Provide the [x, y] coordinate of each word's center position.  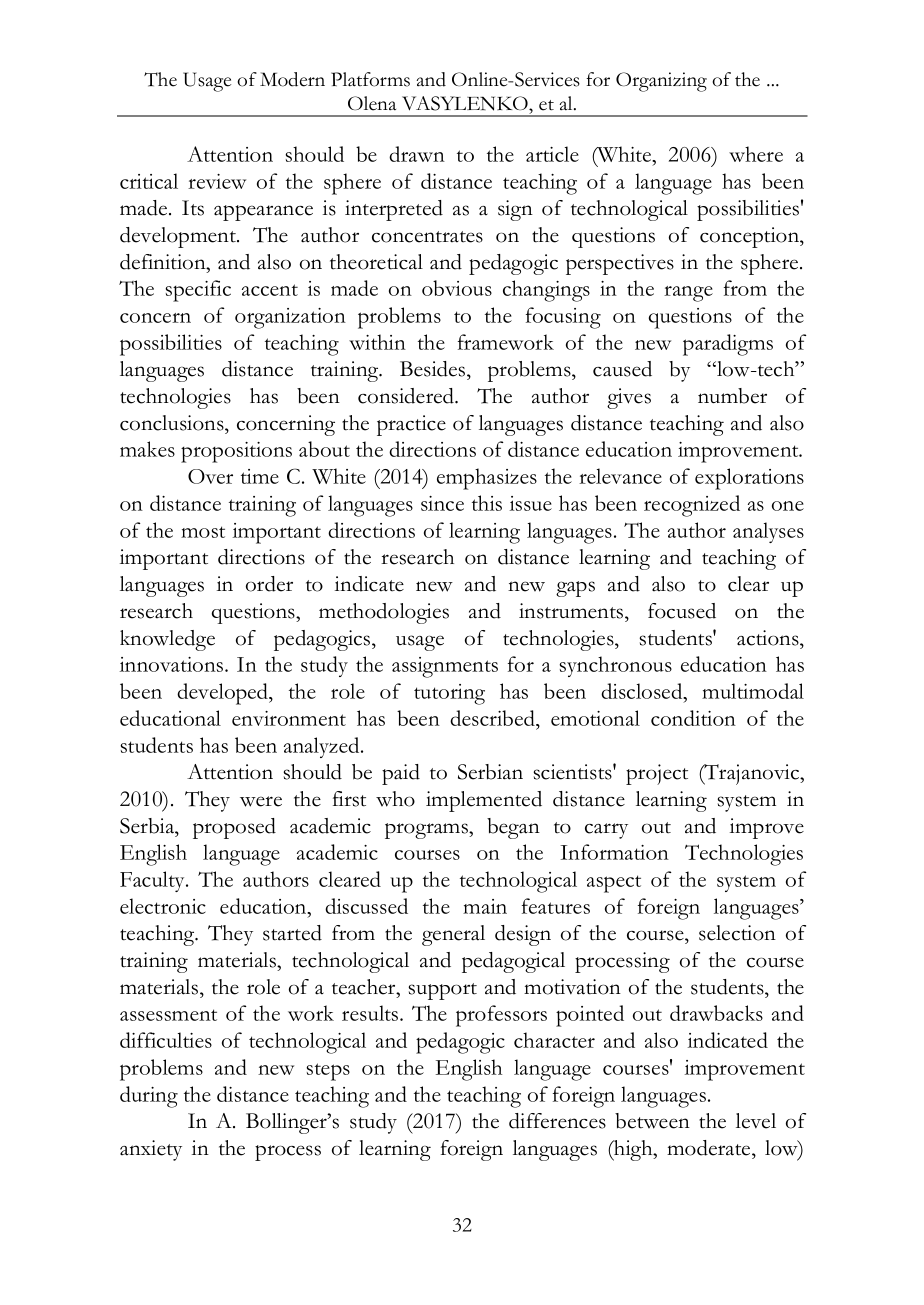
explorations [749, 479]
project [657, 774]
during [149, 1097]
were [261, 801]
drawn [417, 154]
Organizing [661, 82]
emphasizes [487, 479]
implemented [484, 801]
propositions [236, 452]
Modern [292, 79]
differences [557, 1121]
